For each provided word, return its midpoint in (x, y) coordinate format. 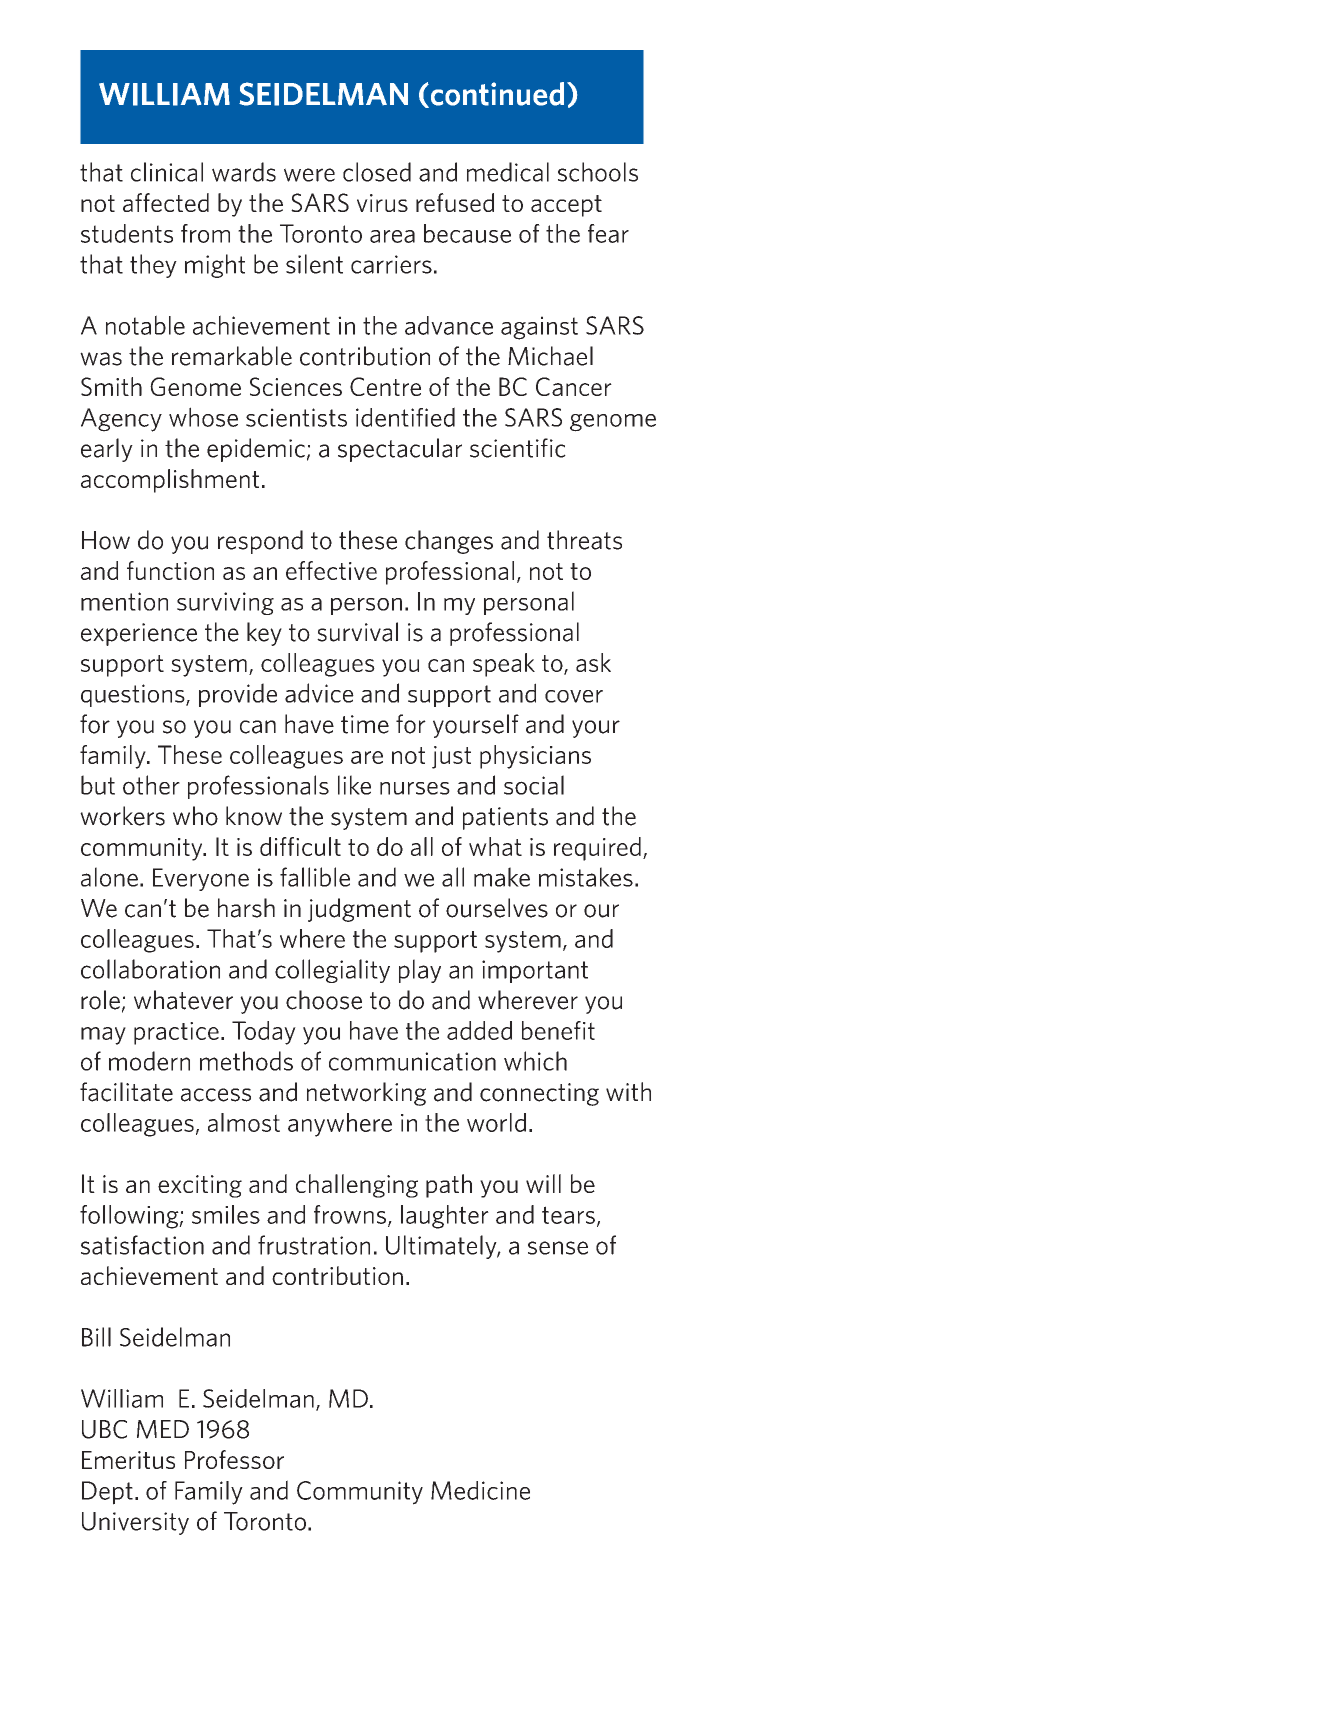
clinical (167, 172)
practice (176, 1033)
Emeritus (128, 1460)
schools (598, 172)
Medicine (480, 1490)
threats (584, 540)
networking (366, 1094)
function (170, 570)
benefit (558, 1030)
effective (331, 570)
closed (377, 172)
